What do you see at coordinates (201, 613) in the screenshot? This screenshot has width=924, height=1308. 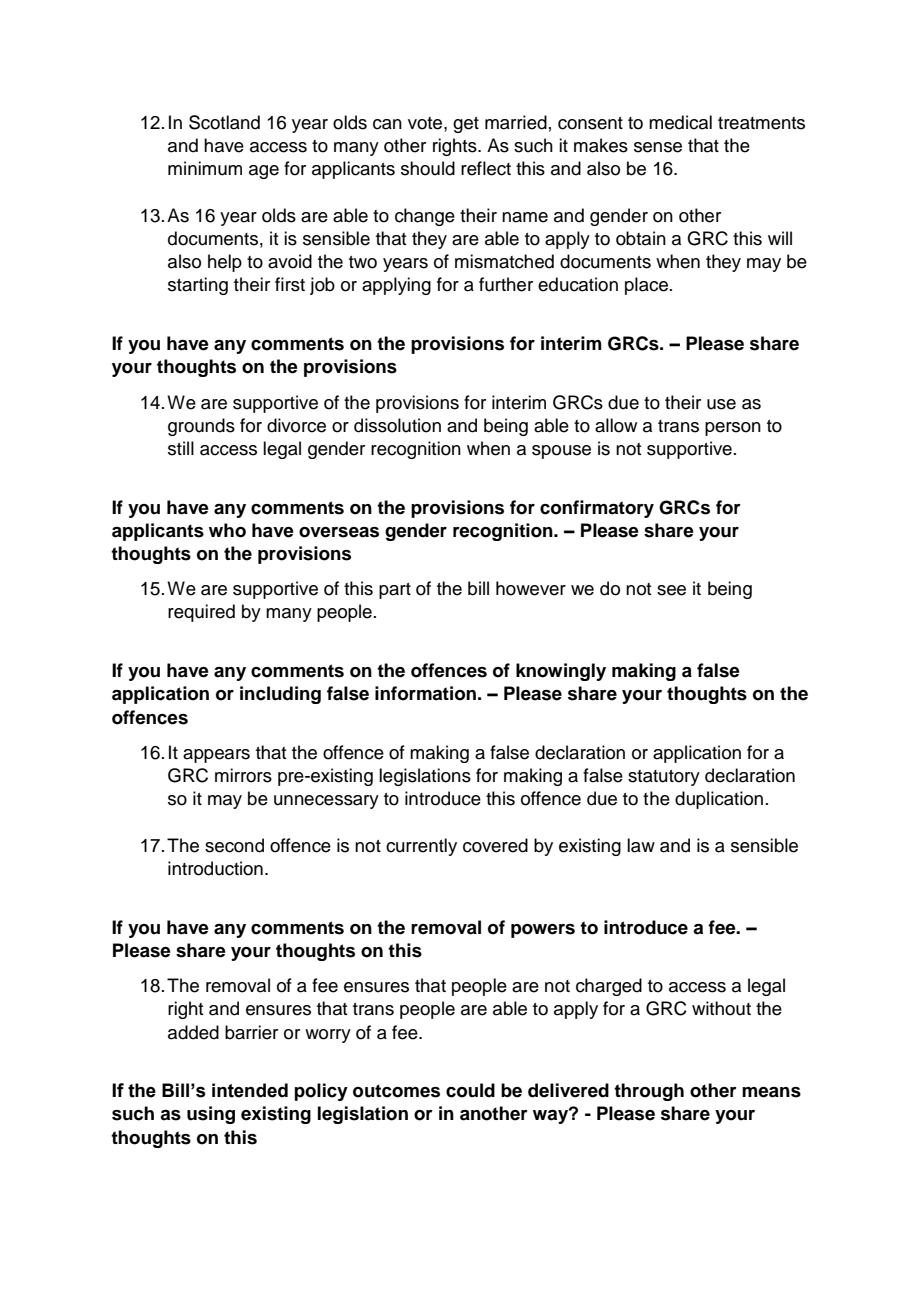 I see `required` at bounding box center [201, 613].
